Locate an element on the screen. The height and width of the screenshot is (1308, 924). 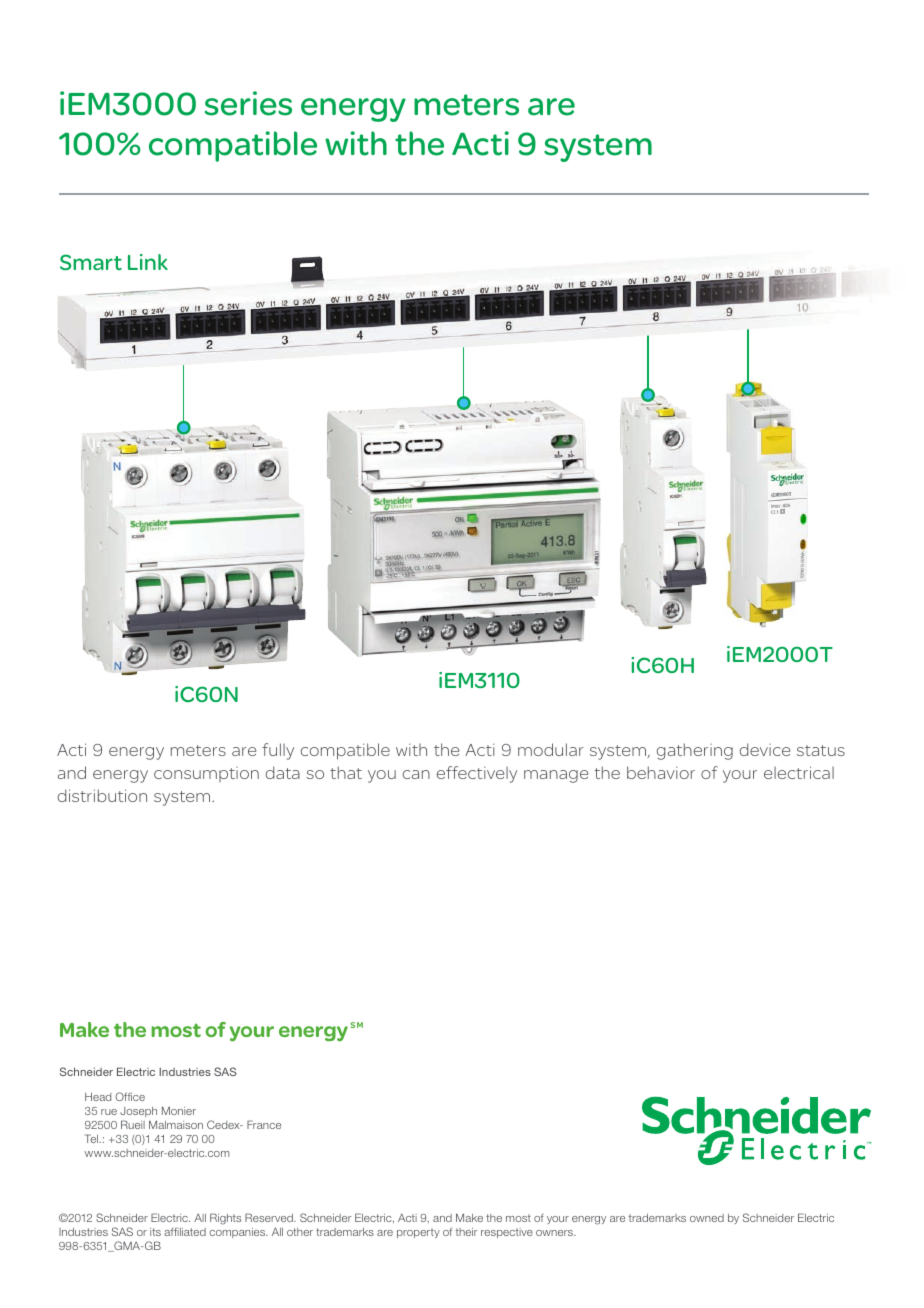
their is located at coordinates (467, 1232).
